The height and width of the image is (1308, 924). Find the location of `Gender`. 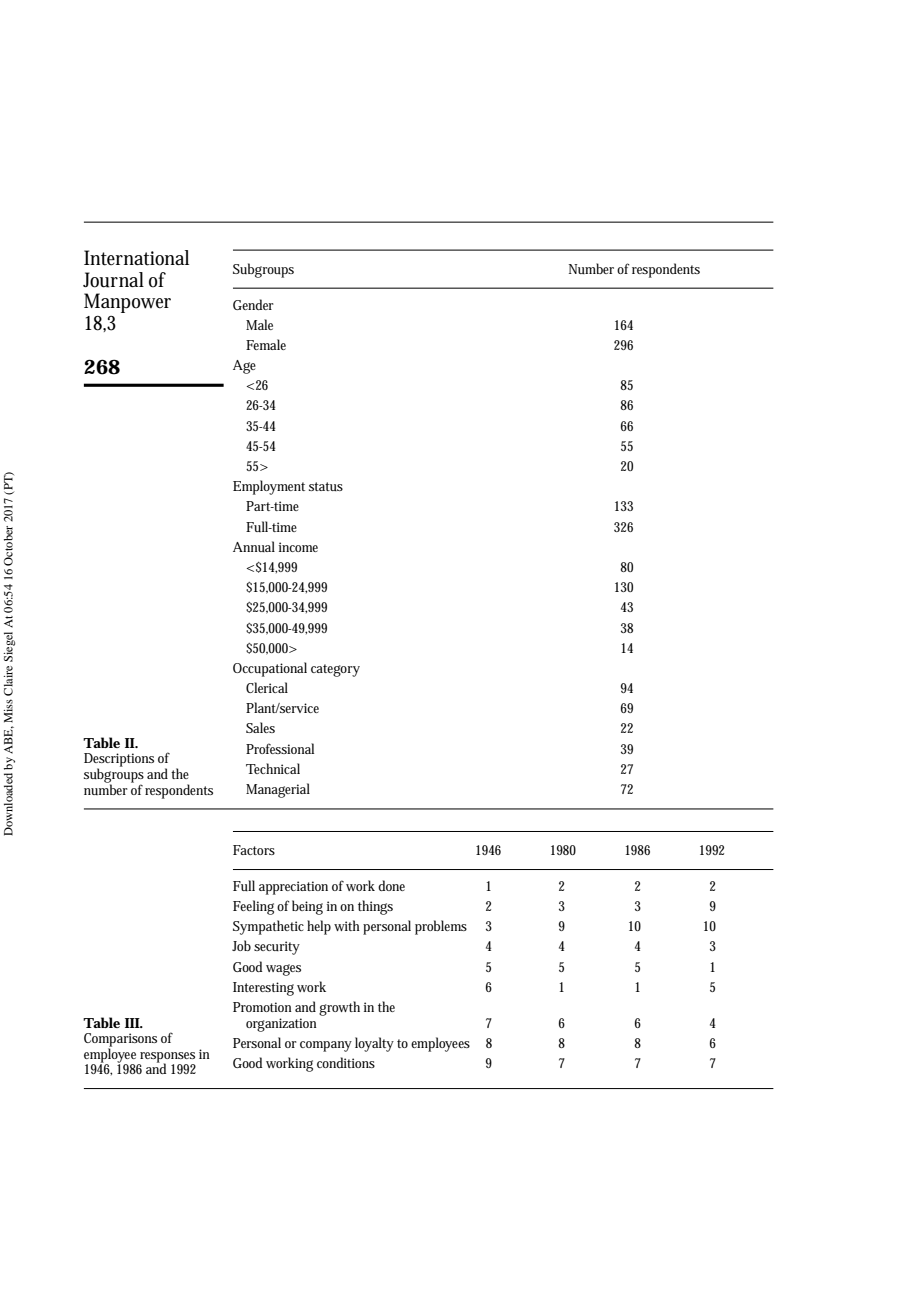

Gender is located at coordinates (253, 304).
